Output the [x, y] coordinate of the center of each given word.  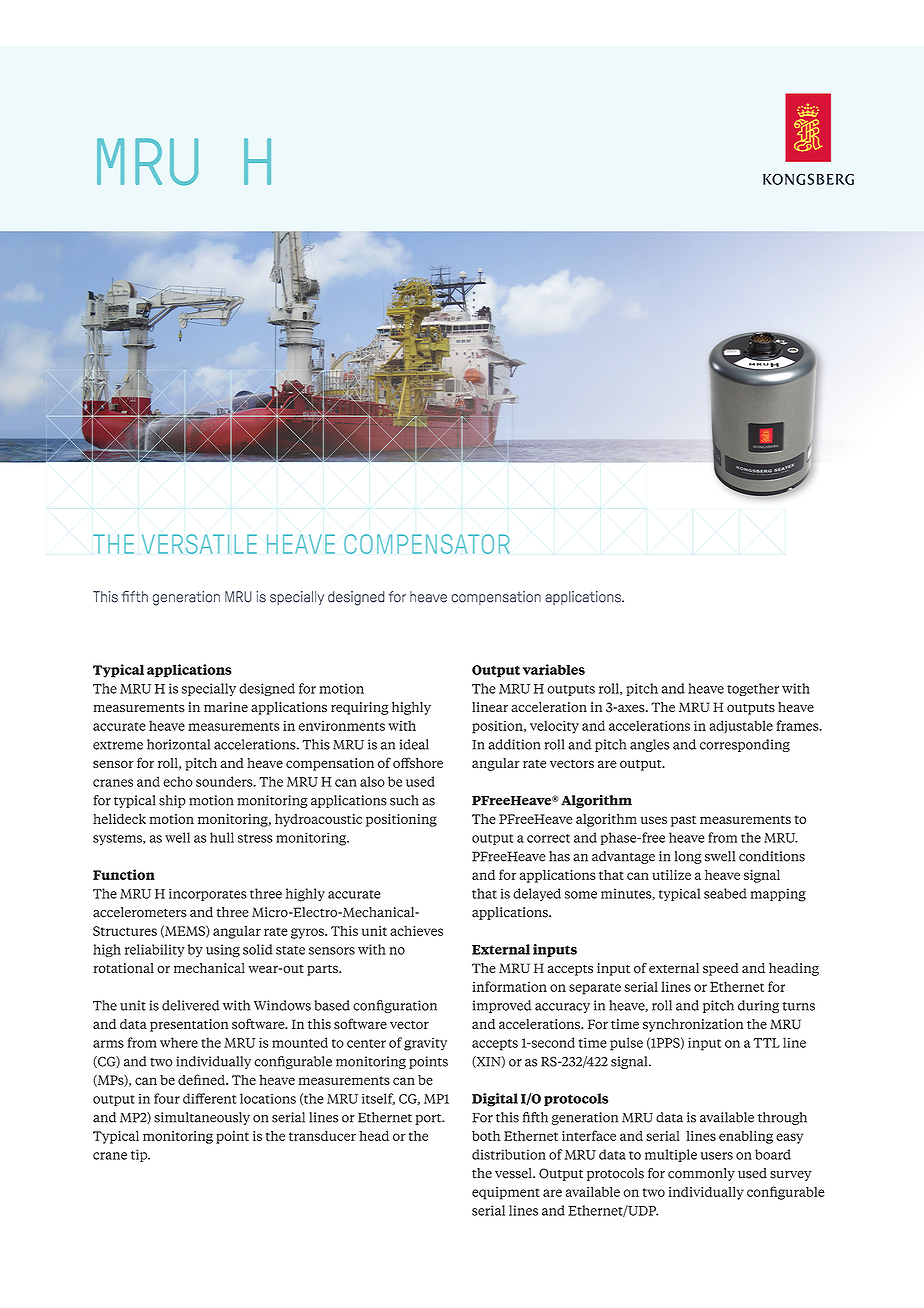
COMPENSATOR [427, 544]
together [753, 689]
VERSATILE [199, 544]
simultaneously [202, 1118]
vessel [514, 1173]
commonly [701, 1174]
